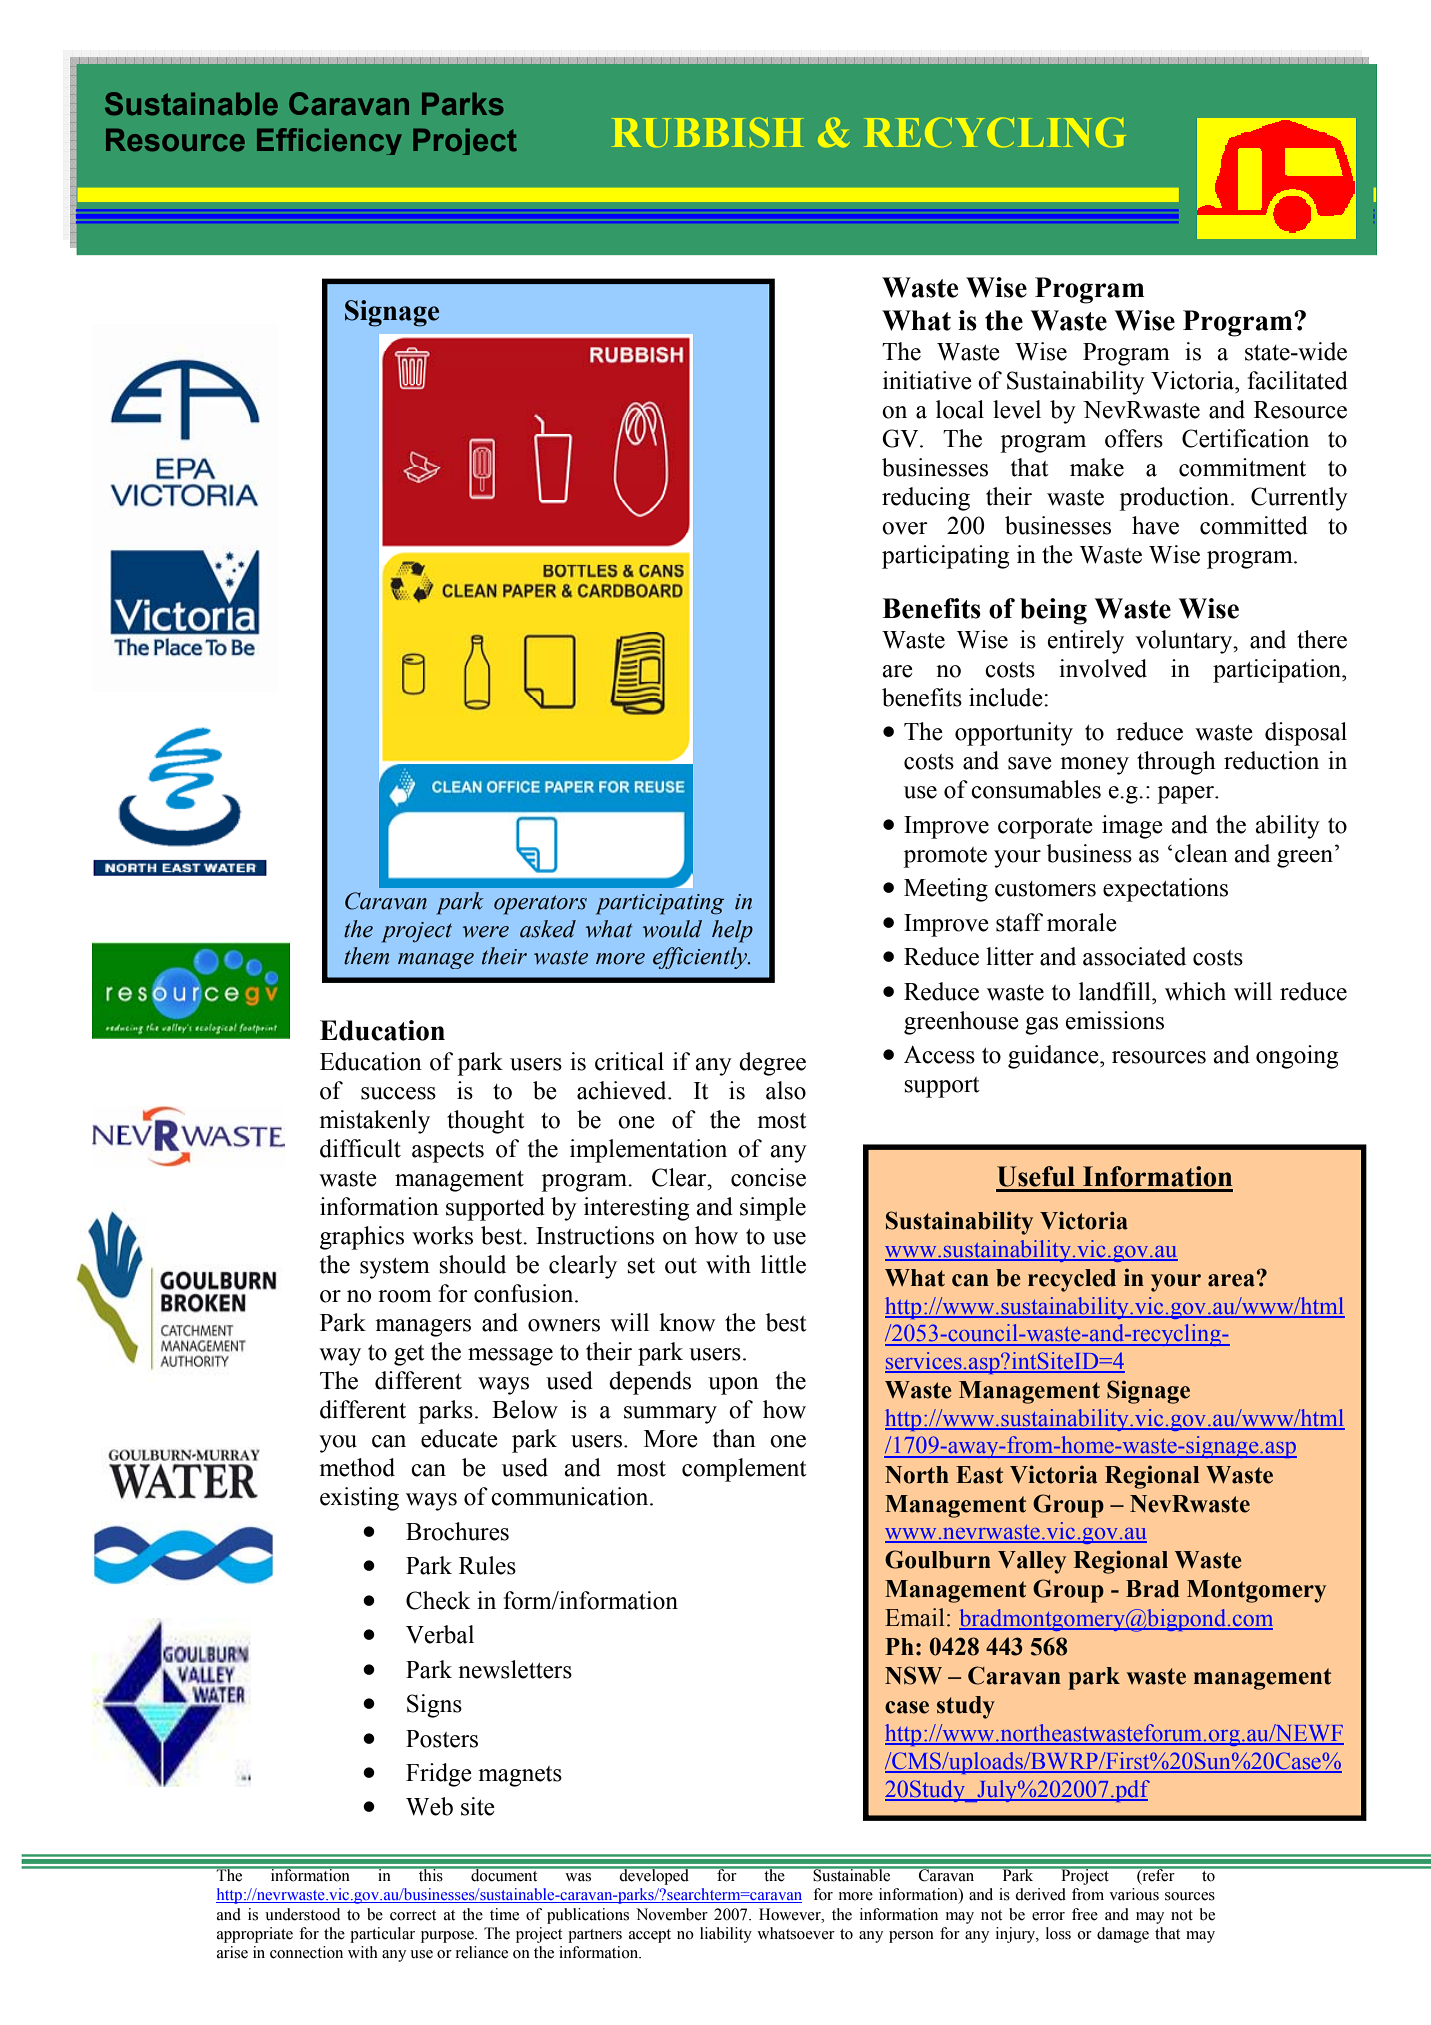 The height and width of the screenshot is (2025, 1431). I want to click on Efficiency, so click(329, 141).
